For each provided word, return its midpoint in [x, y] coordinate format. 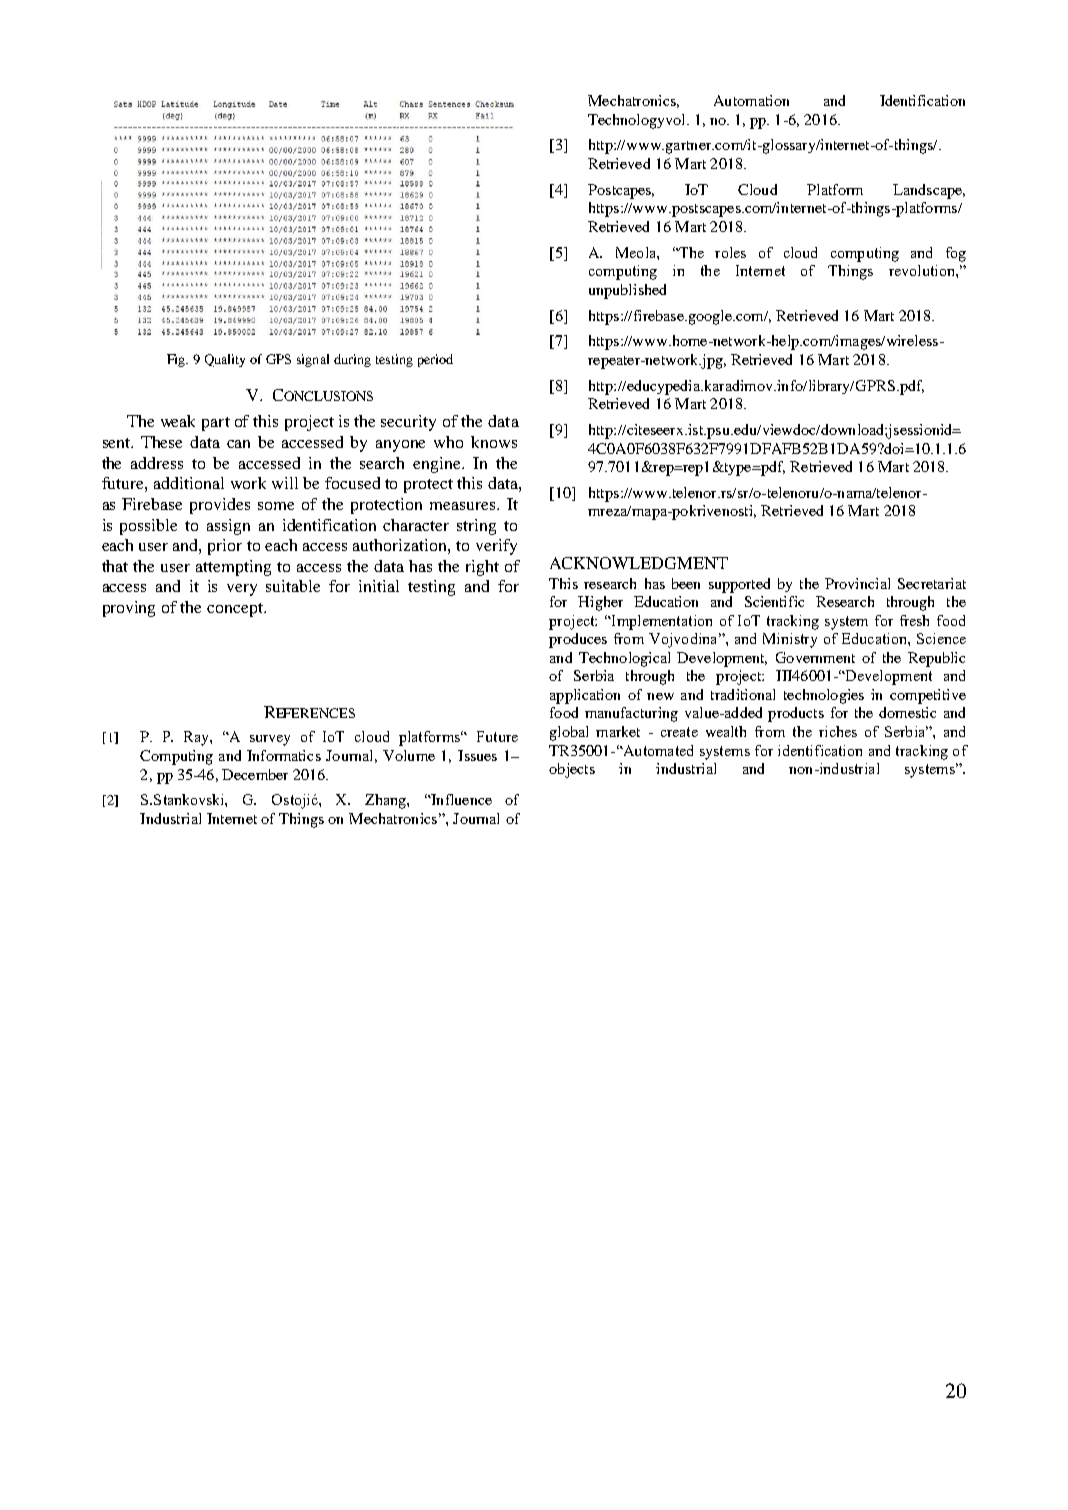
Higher [600, 603]
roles [730, 252]
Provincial [857, 583]
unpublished [627, 291]
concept [236, 610]
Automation [751, 100]
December [255, 774]
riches [838, 731]
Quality [225, 360]
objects [572, 770]
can [238, 444]
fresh [914, 620]
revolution [923, 270]
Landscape [928, 191]
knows [494, 442]
